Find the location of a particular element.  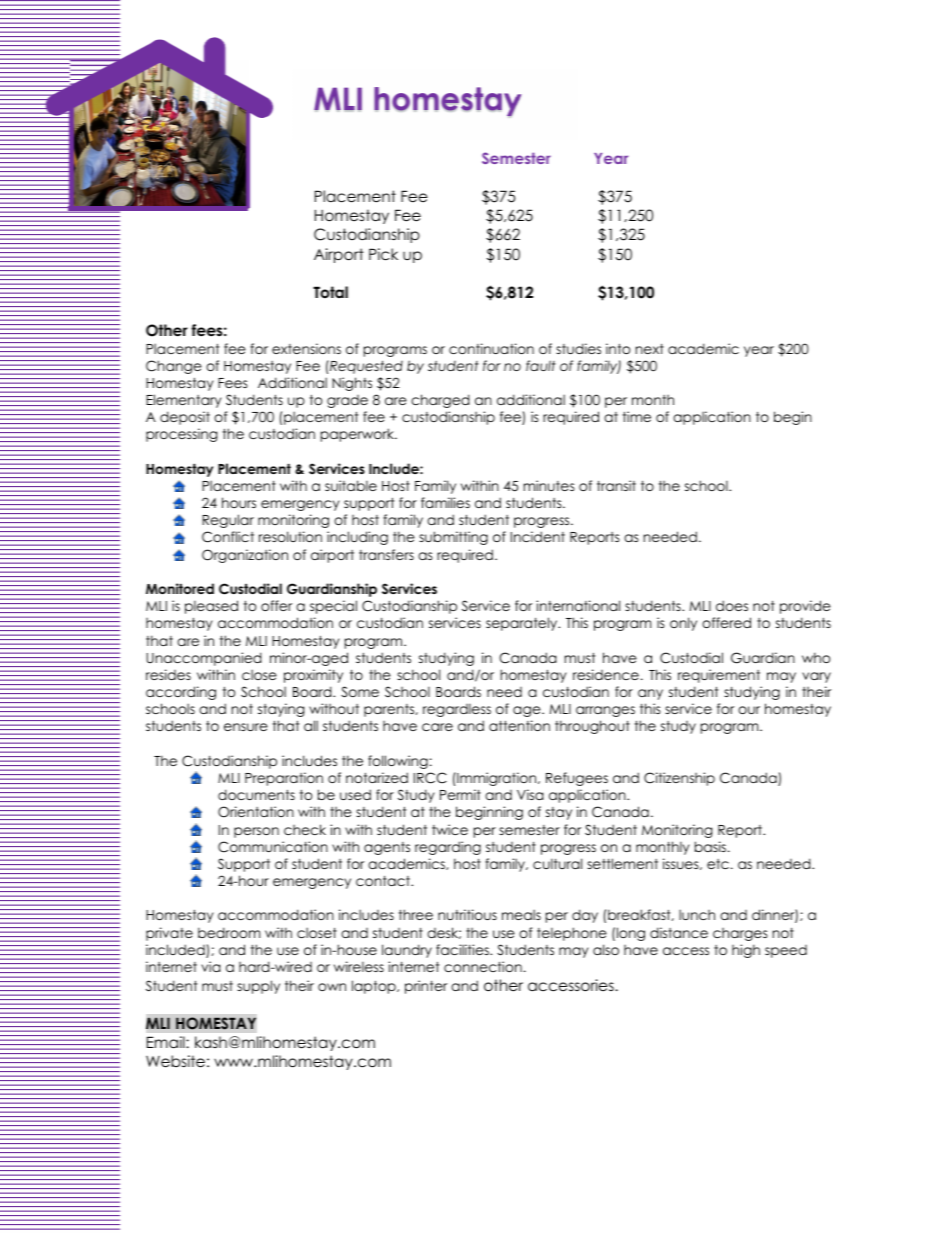

continuation is located at coordinates (491, 348).
